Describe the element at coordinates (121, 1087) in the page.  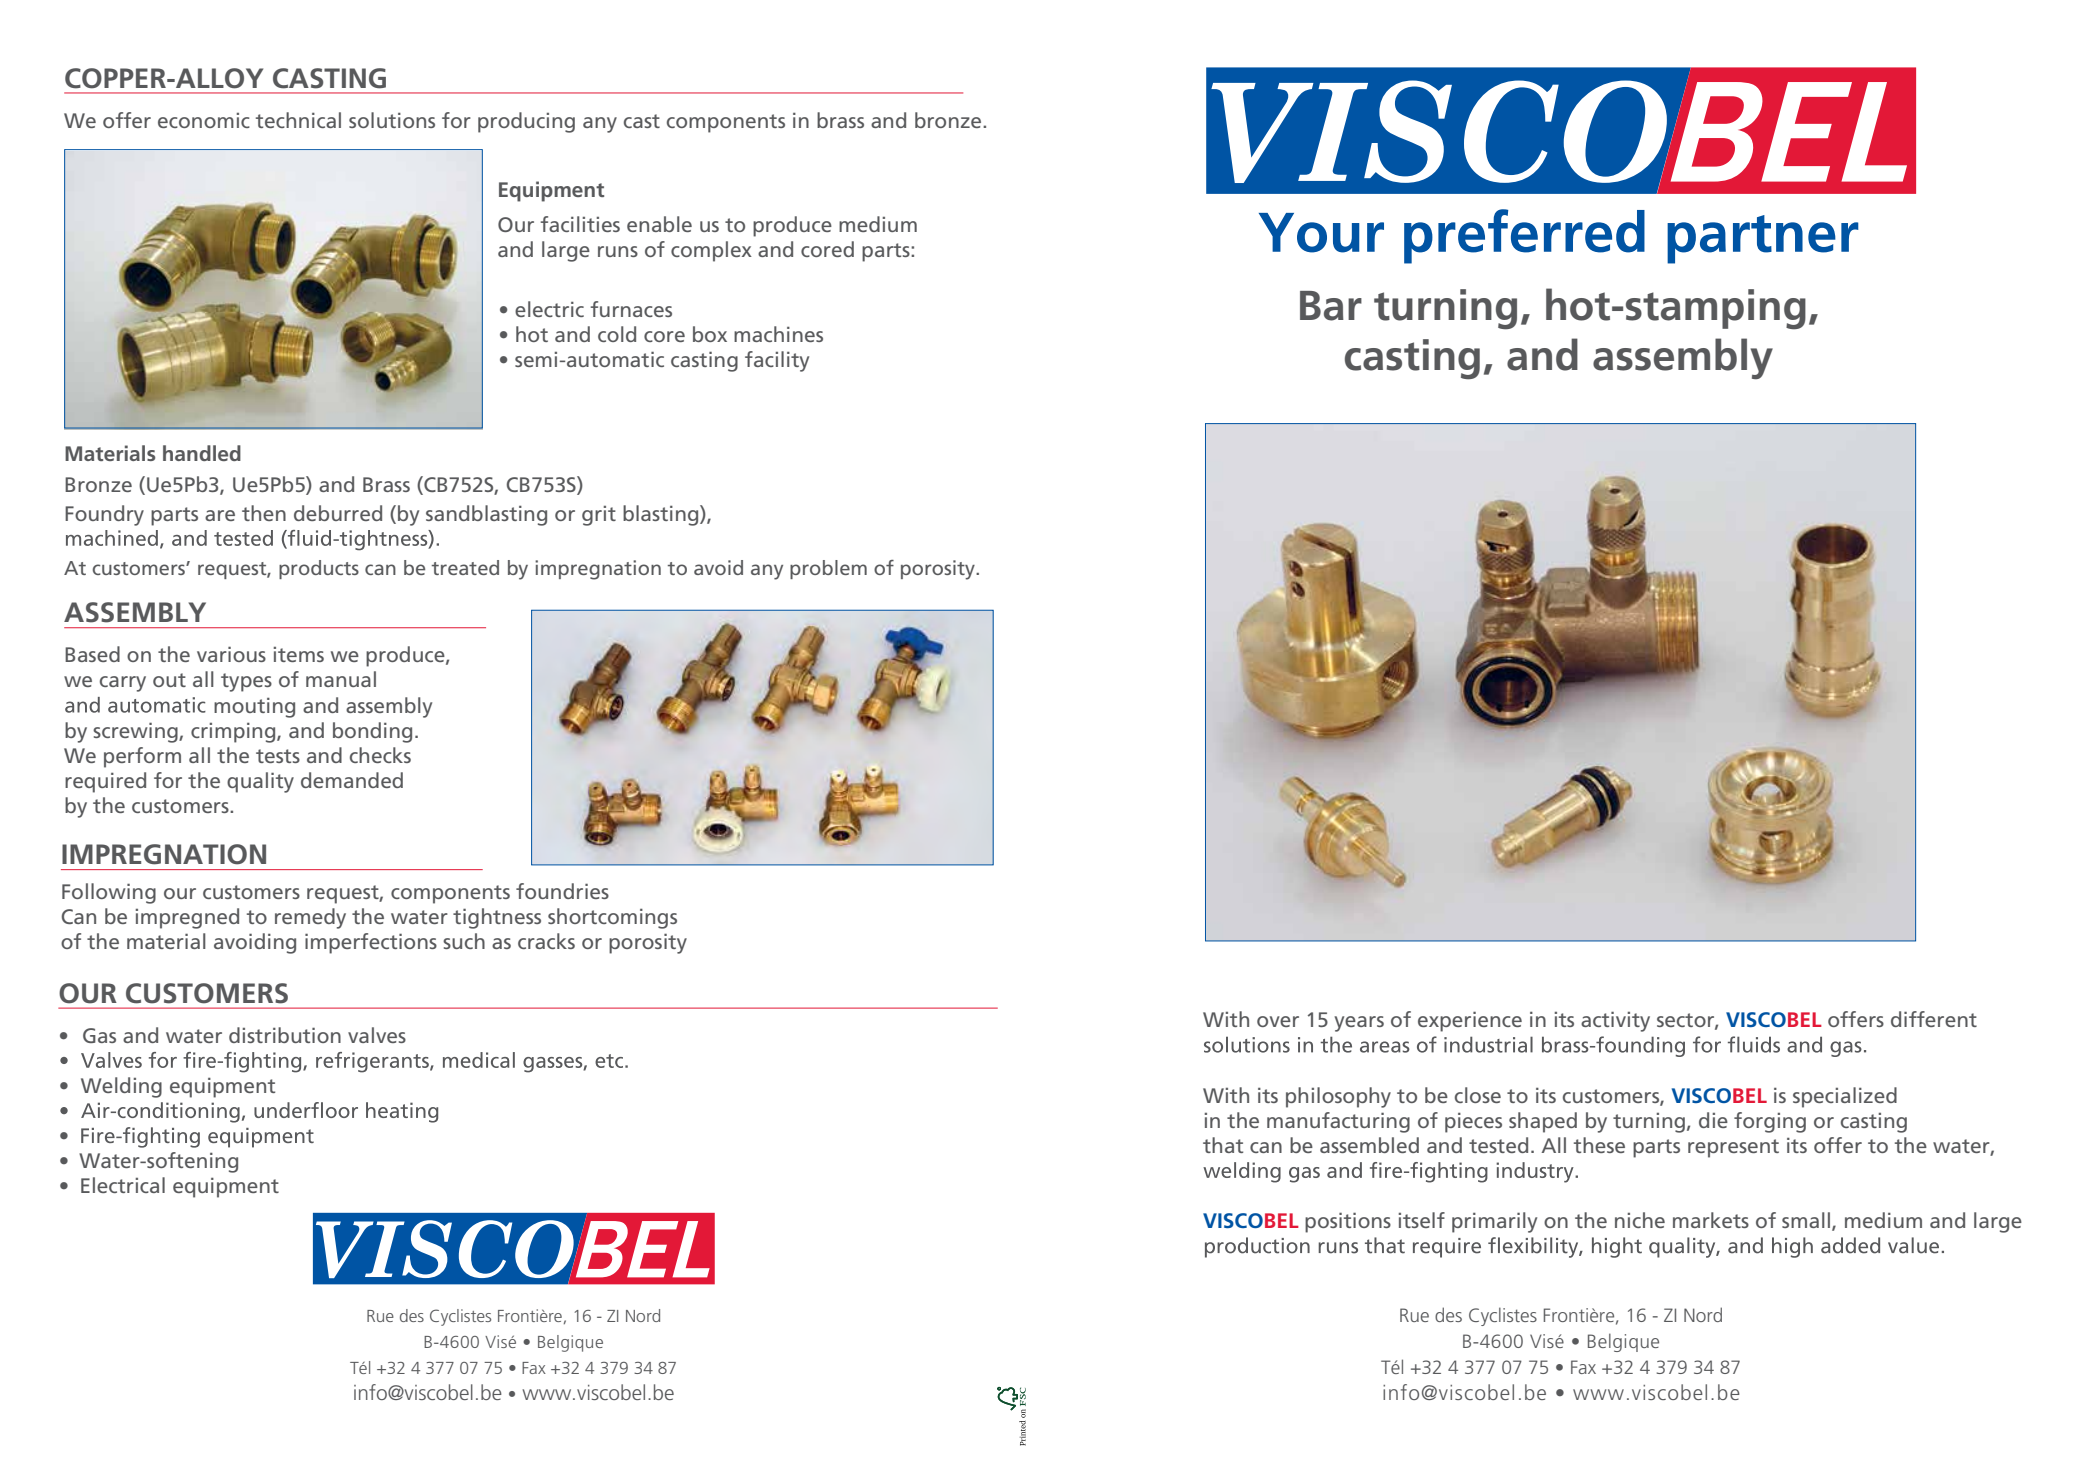
I see `Welding` at that location.
